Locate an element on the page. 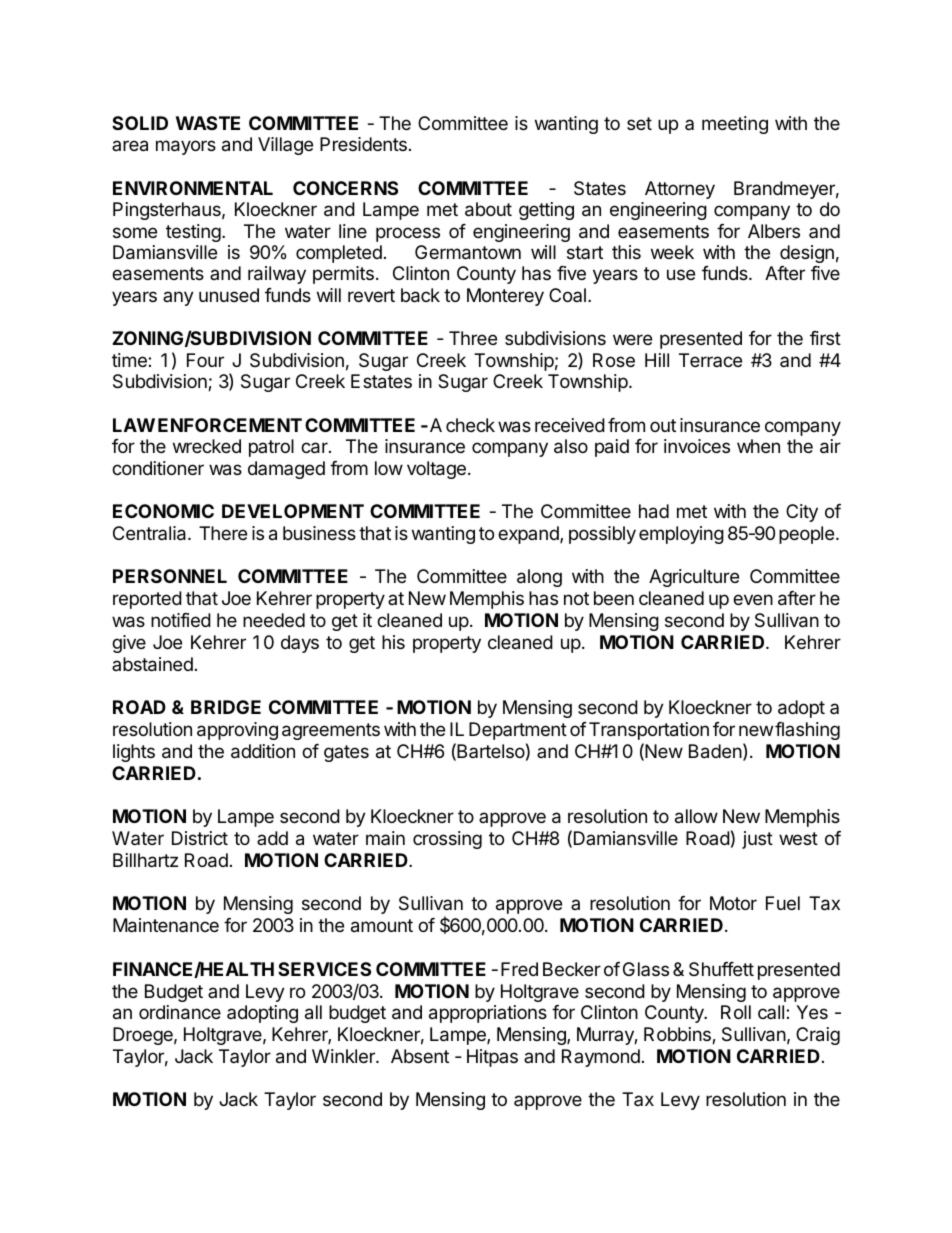 The width and height of the image is (952, 1233). Terrace is located at coordinates (710, 360).
